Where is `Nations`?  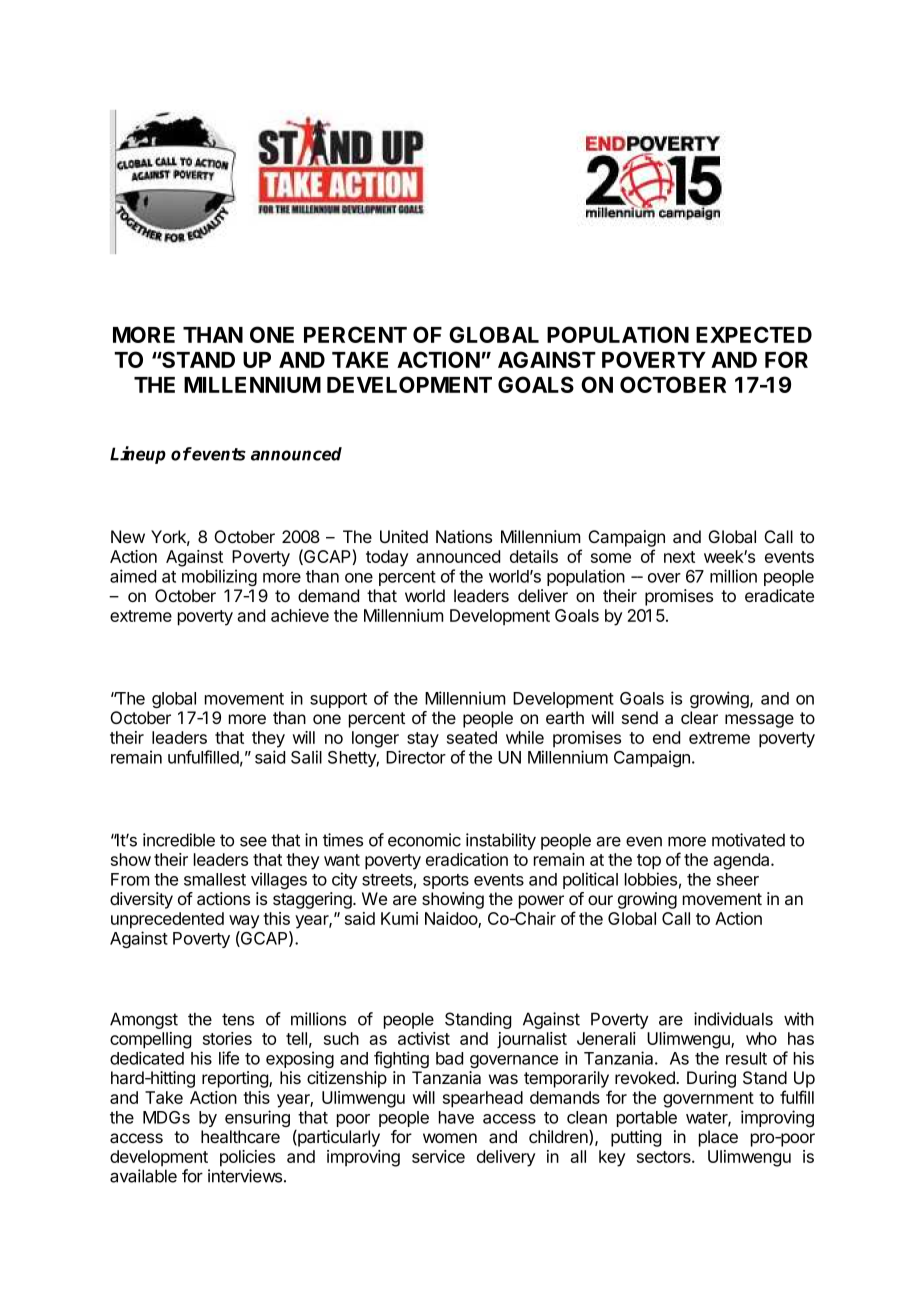 Nations is located at coordinates (464, 536).
